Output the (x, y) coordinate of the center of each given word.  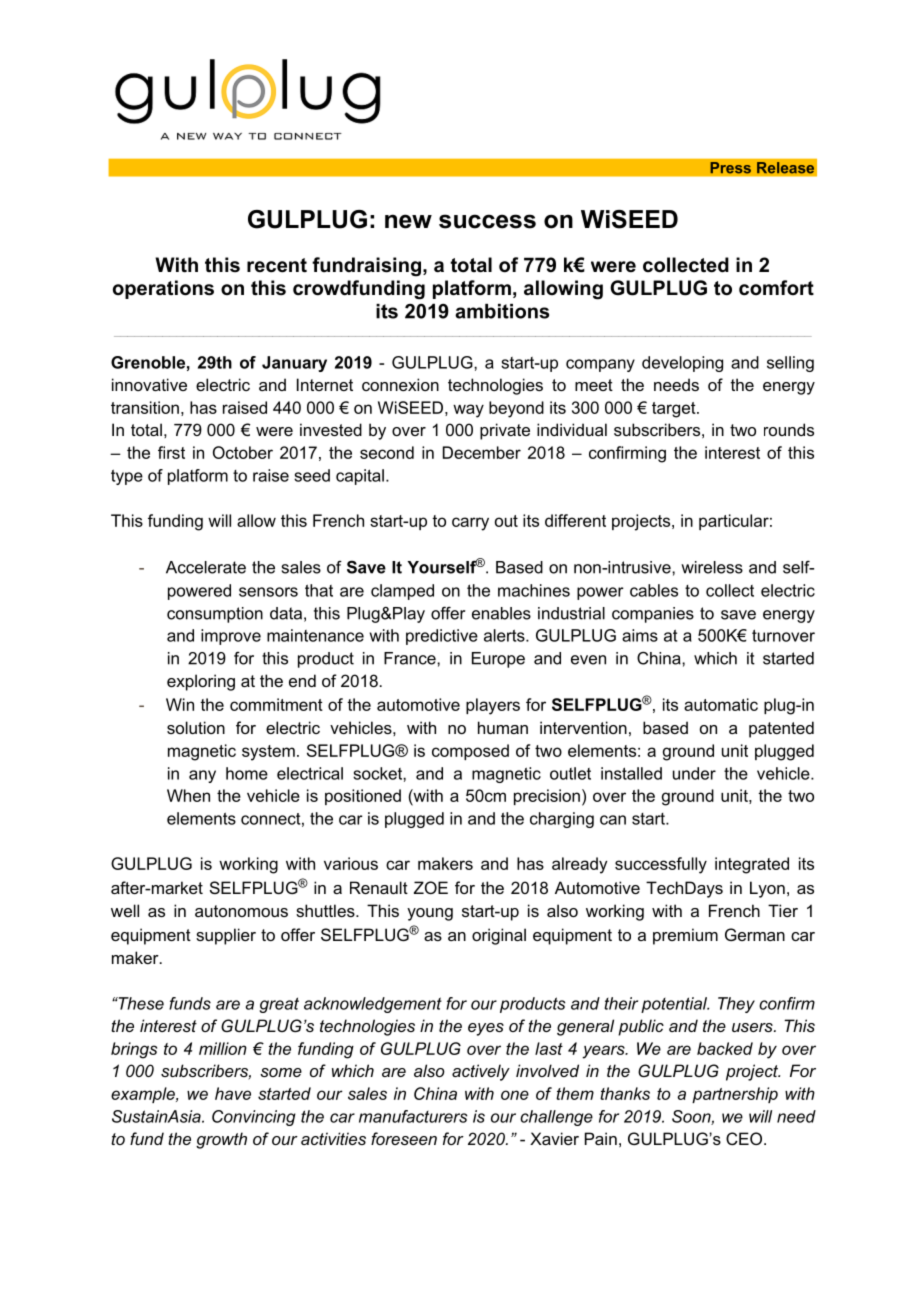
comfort (776, 288)
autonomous (241, 911)
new (408, 221)
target (675, 410)
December (482, 452)
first (171, 452)
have (233, 1093)
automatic (721, 704)
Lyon (767, 889)
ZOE (431, 887)
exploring (201, 682)
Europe (498, 660)
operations (163, 289)
